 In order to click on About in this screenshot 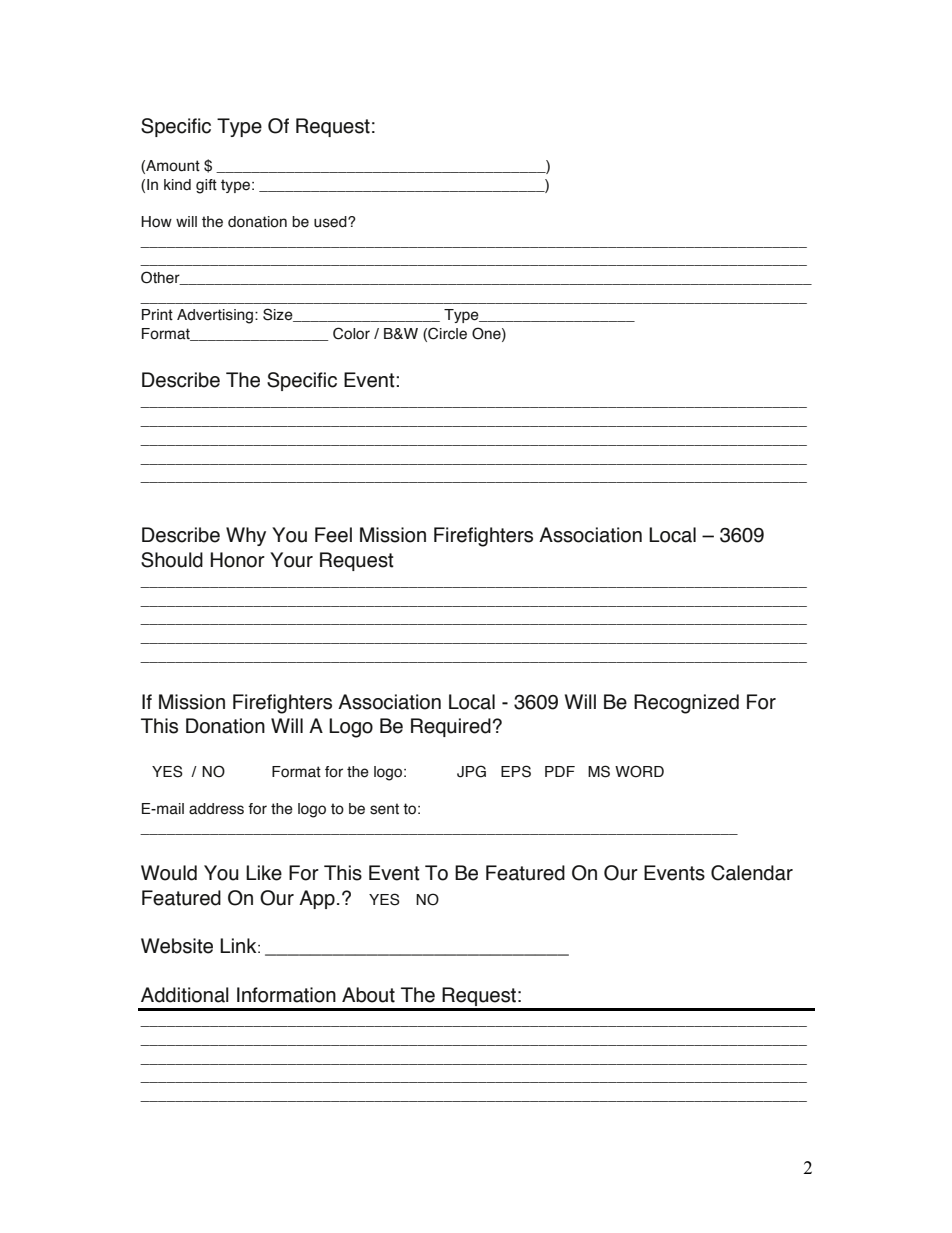, I will do `click(368, 995)`.
